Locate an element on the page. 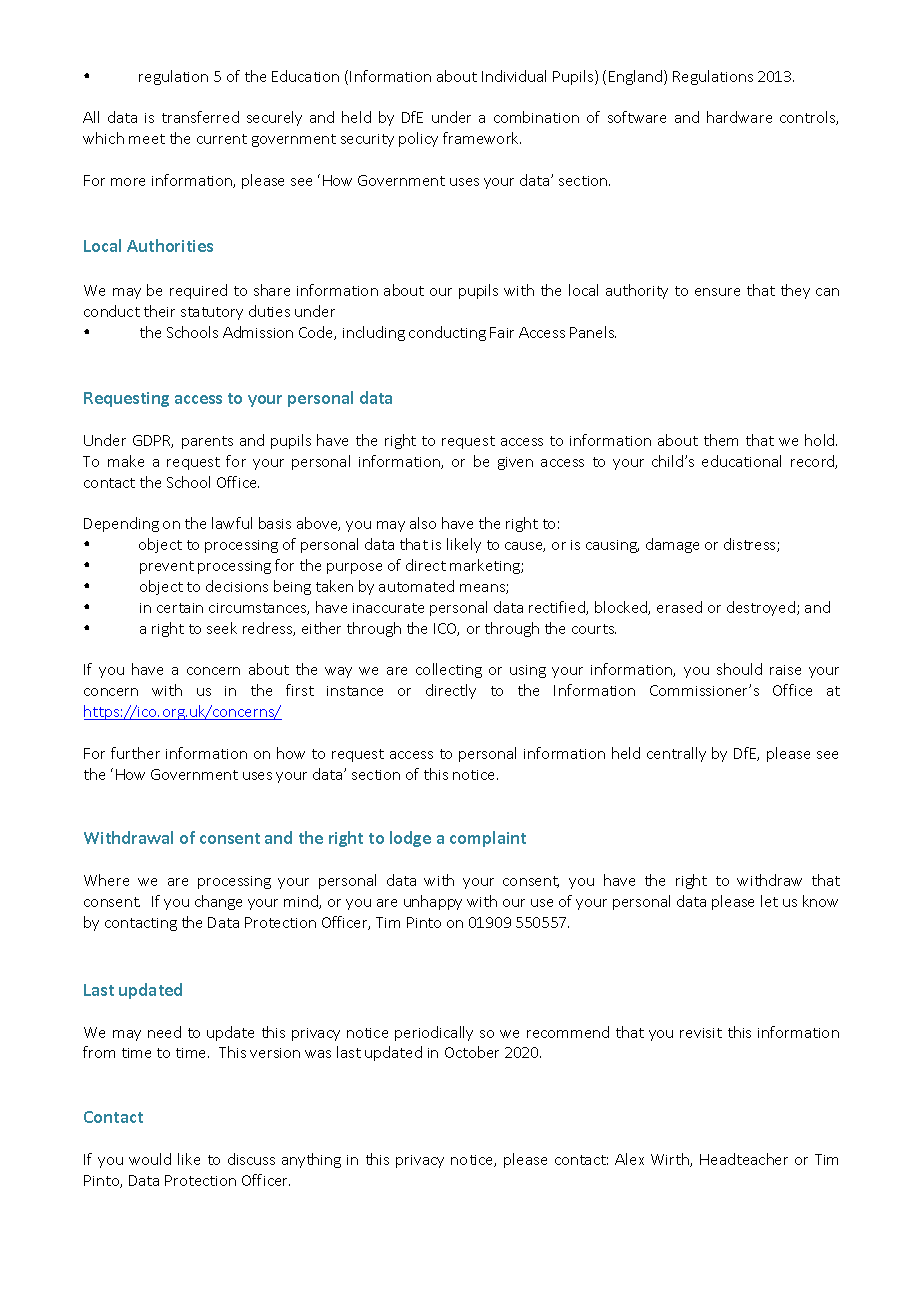 The image size is (924, 1308). hardware is located at coordinates (739, 117).
